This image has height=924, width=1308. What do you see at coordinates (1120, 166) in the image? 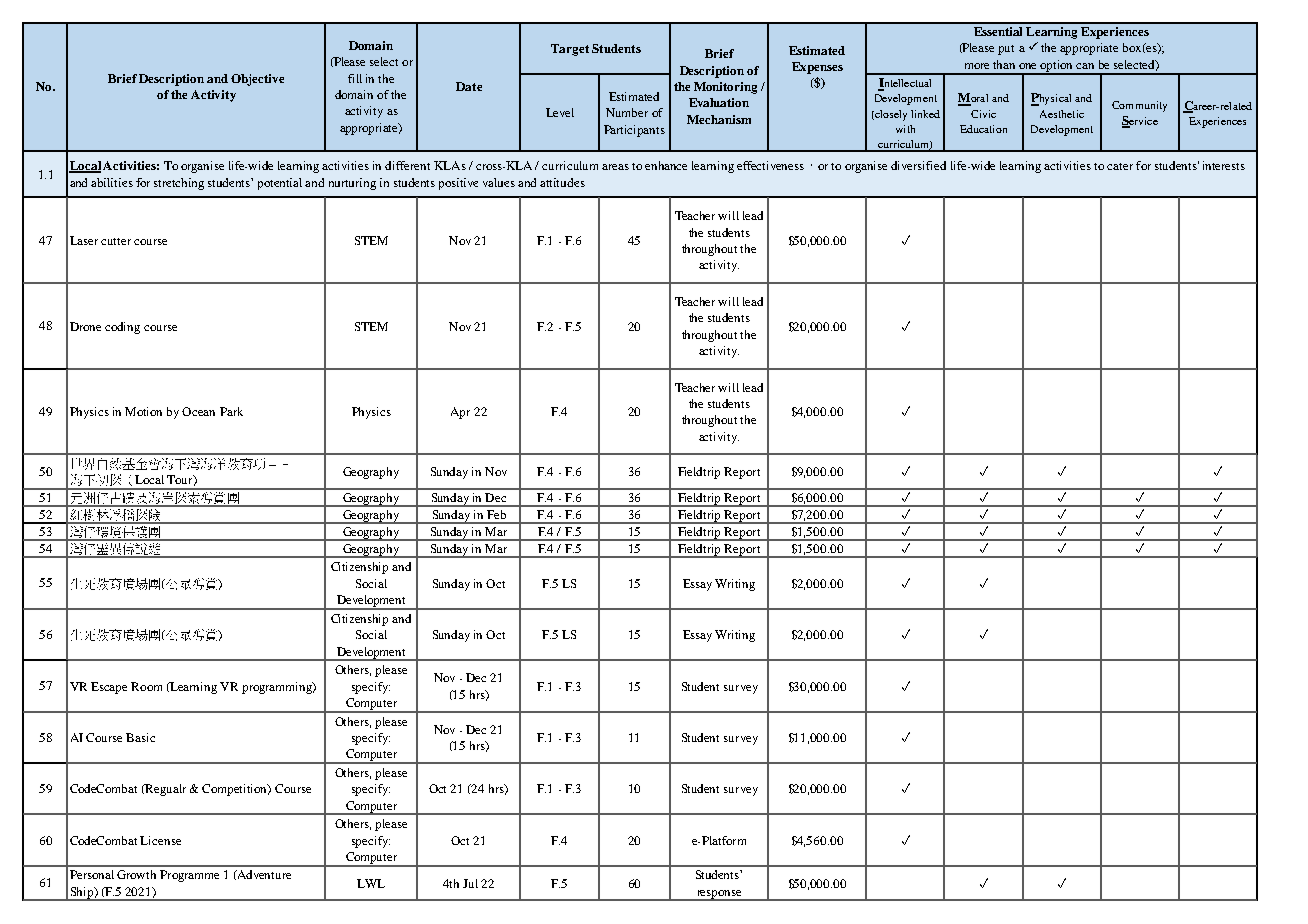
I see `cater` at bounding box center [1120, 166].
